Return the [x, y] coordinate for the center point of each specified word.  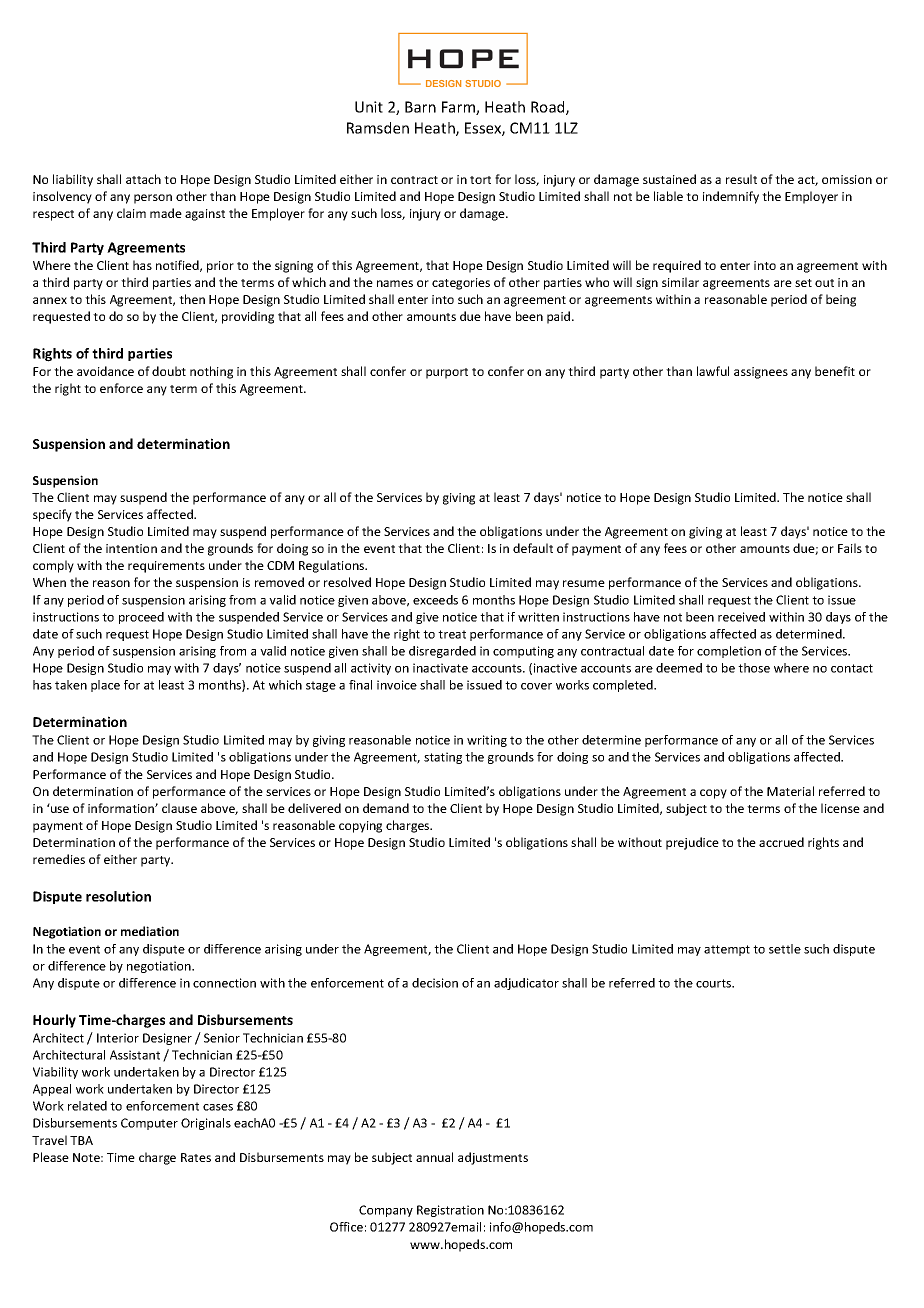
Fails [850, 548]
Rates [196, 1157]
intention [131, 548]
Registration [450, 1211]
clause [179, 808]
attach [143, 179]
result [741, 179]
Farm [459, 108]
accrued [781, 842]
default [533, 548]
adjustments [493, 1158]
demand [386, 808]
